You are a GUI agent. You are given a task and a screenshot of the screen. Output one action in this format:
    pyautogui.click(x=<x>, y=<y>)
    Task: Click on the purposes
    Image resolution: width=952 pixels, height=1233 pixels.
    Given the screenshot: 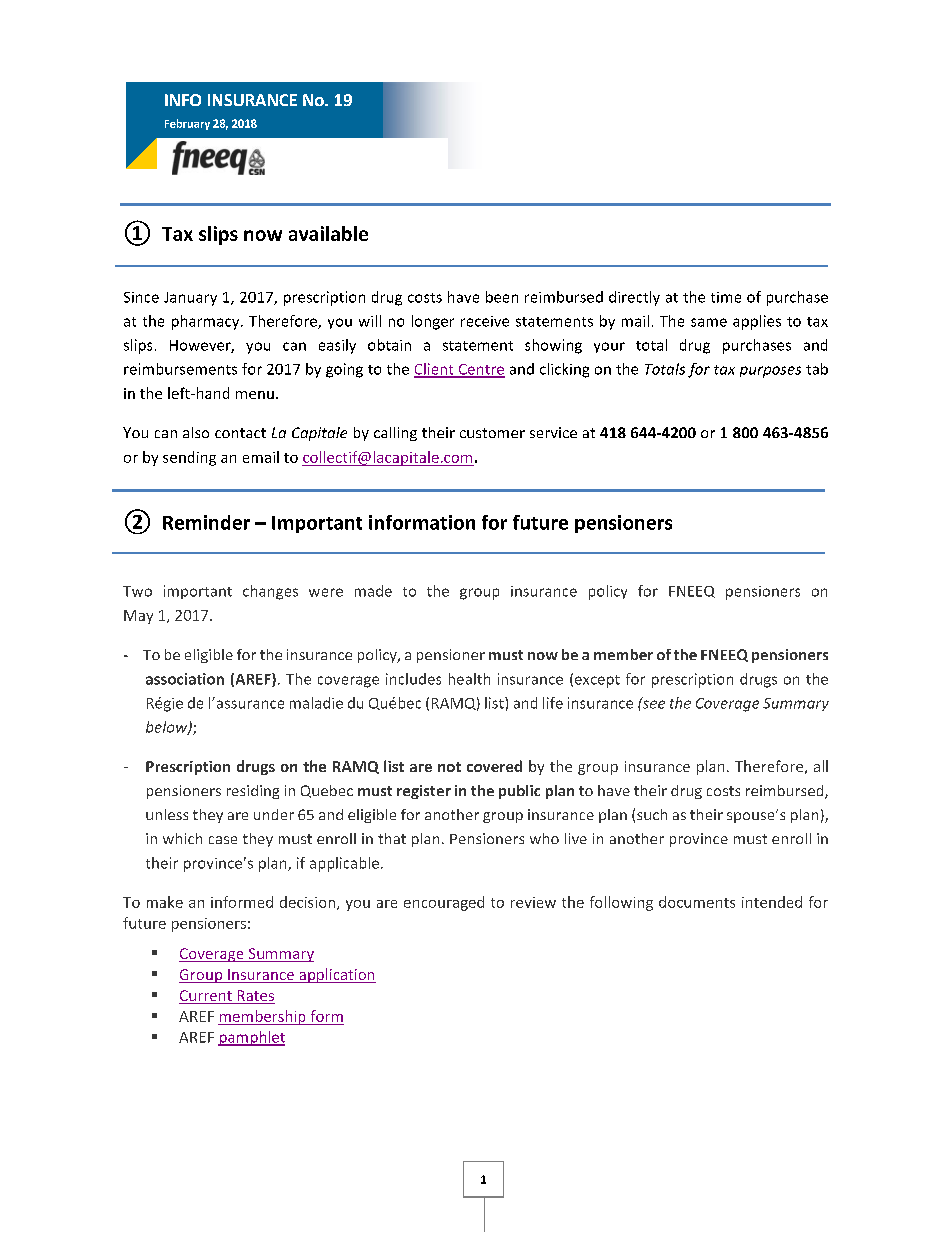 What is the action you would take?
    pyautogui.click(x=770, y=372)
